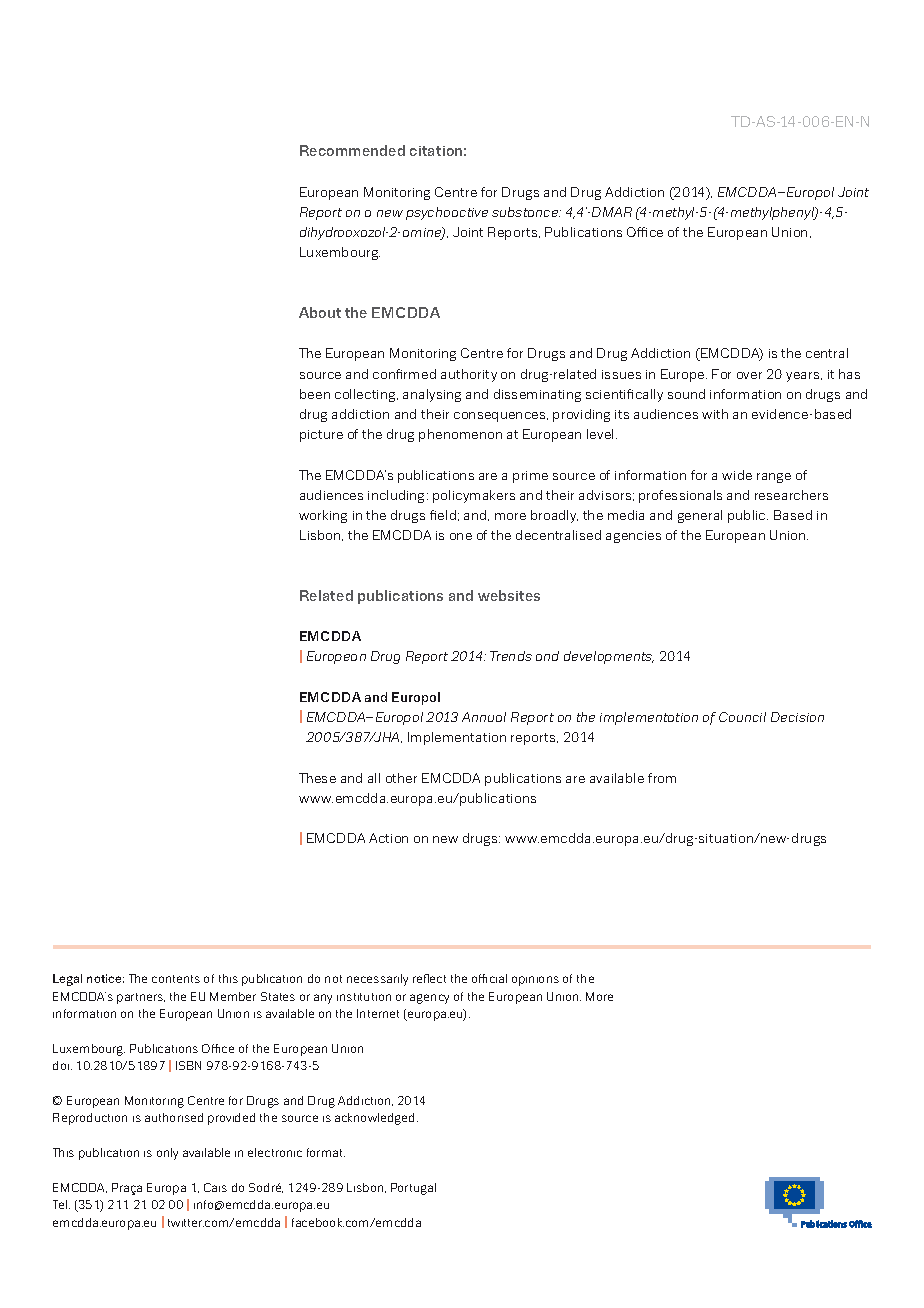  I want to click on substance, so click(526, 212).
